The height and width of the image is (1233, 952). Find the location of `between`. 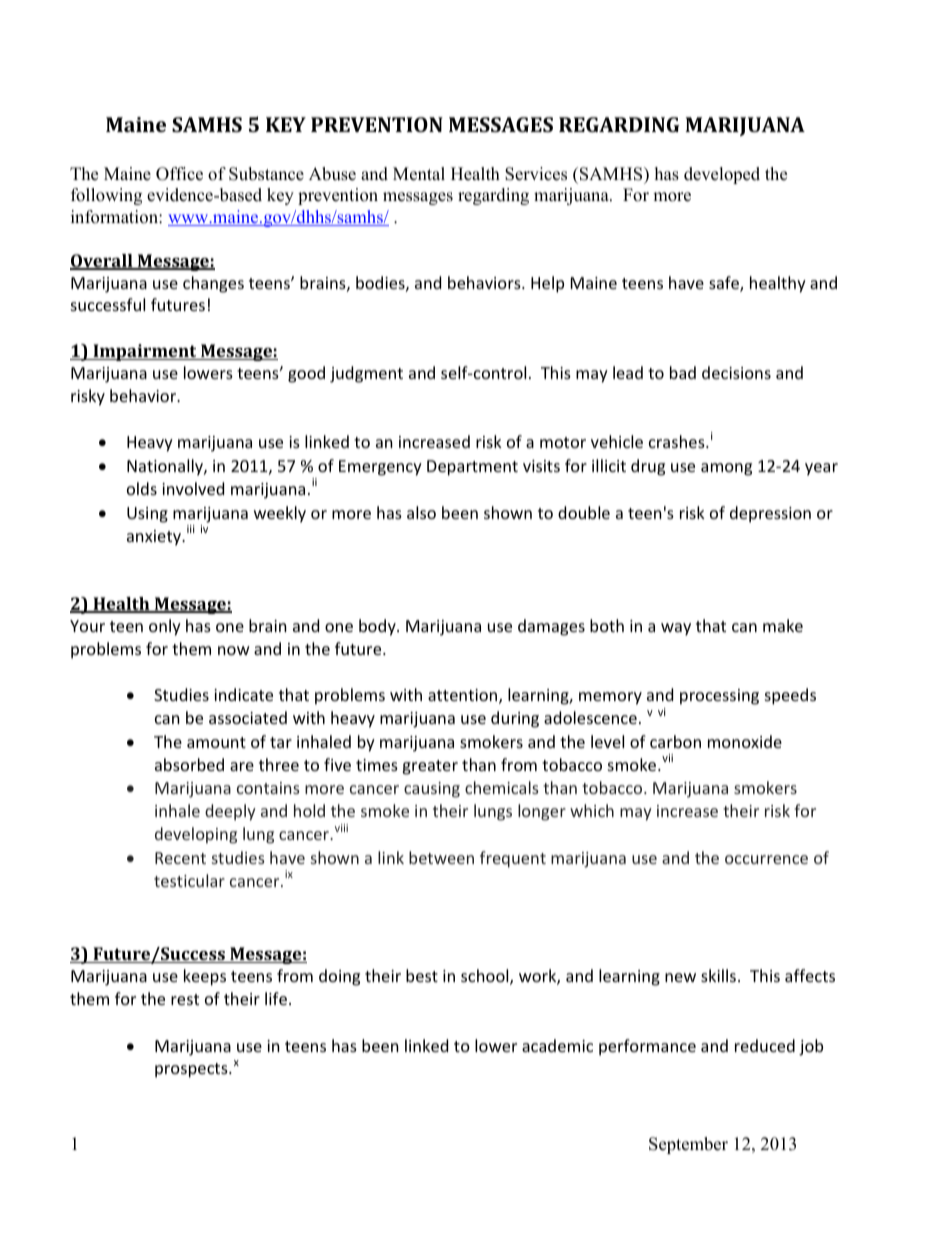

between is located at coordinates (441, 857).
